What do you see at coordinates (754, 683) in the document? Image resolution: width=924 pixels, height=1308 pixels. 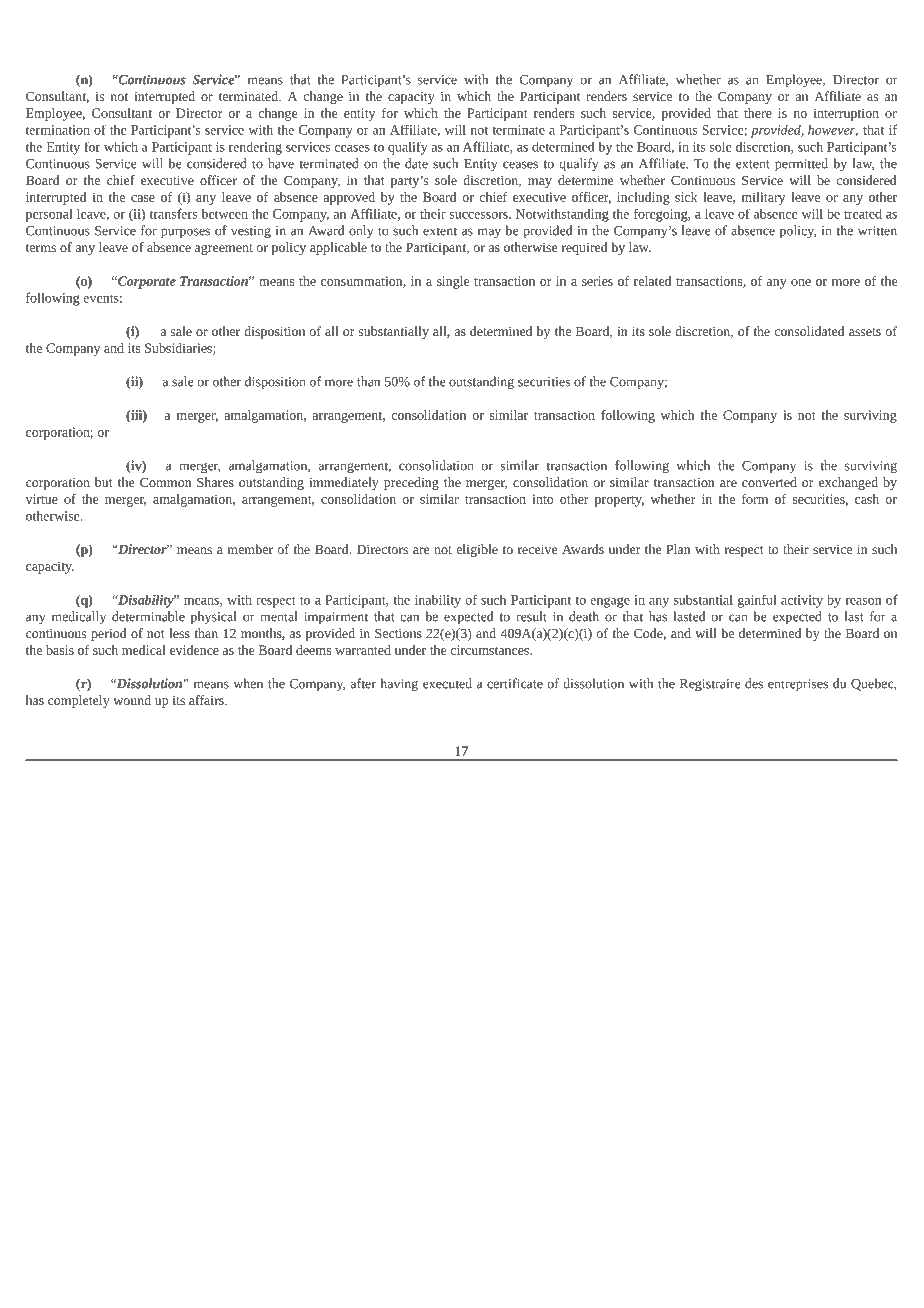 I see `des` at bounding box center [754, 683].
